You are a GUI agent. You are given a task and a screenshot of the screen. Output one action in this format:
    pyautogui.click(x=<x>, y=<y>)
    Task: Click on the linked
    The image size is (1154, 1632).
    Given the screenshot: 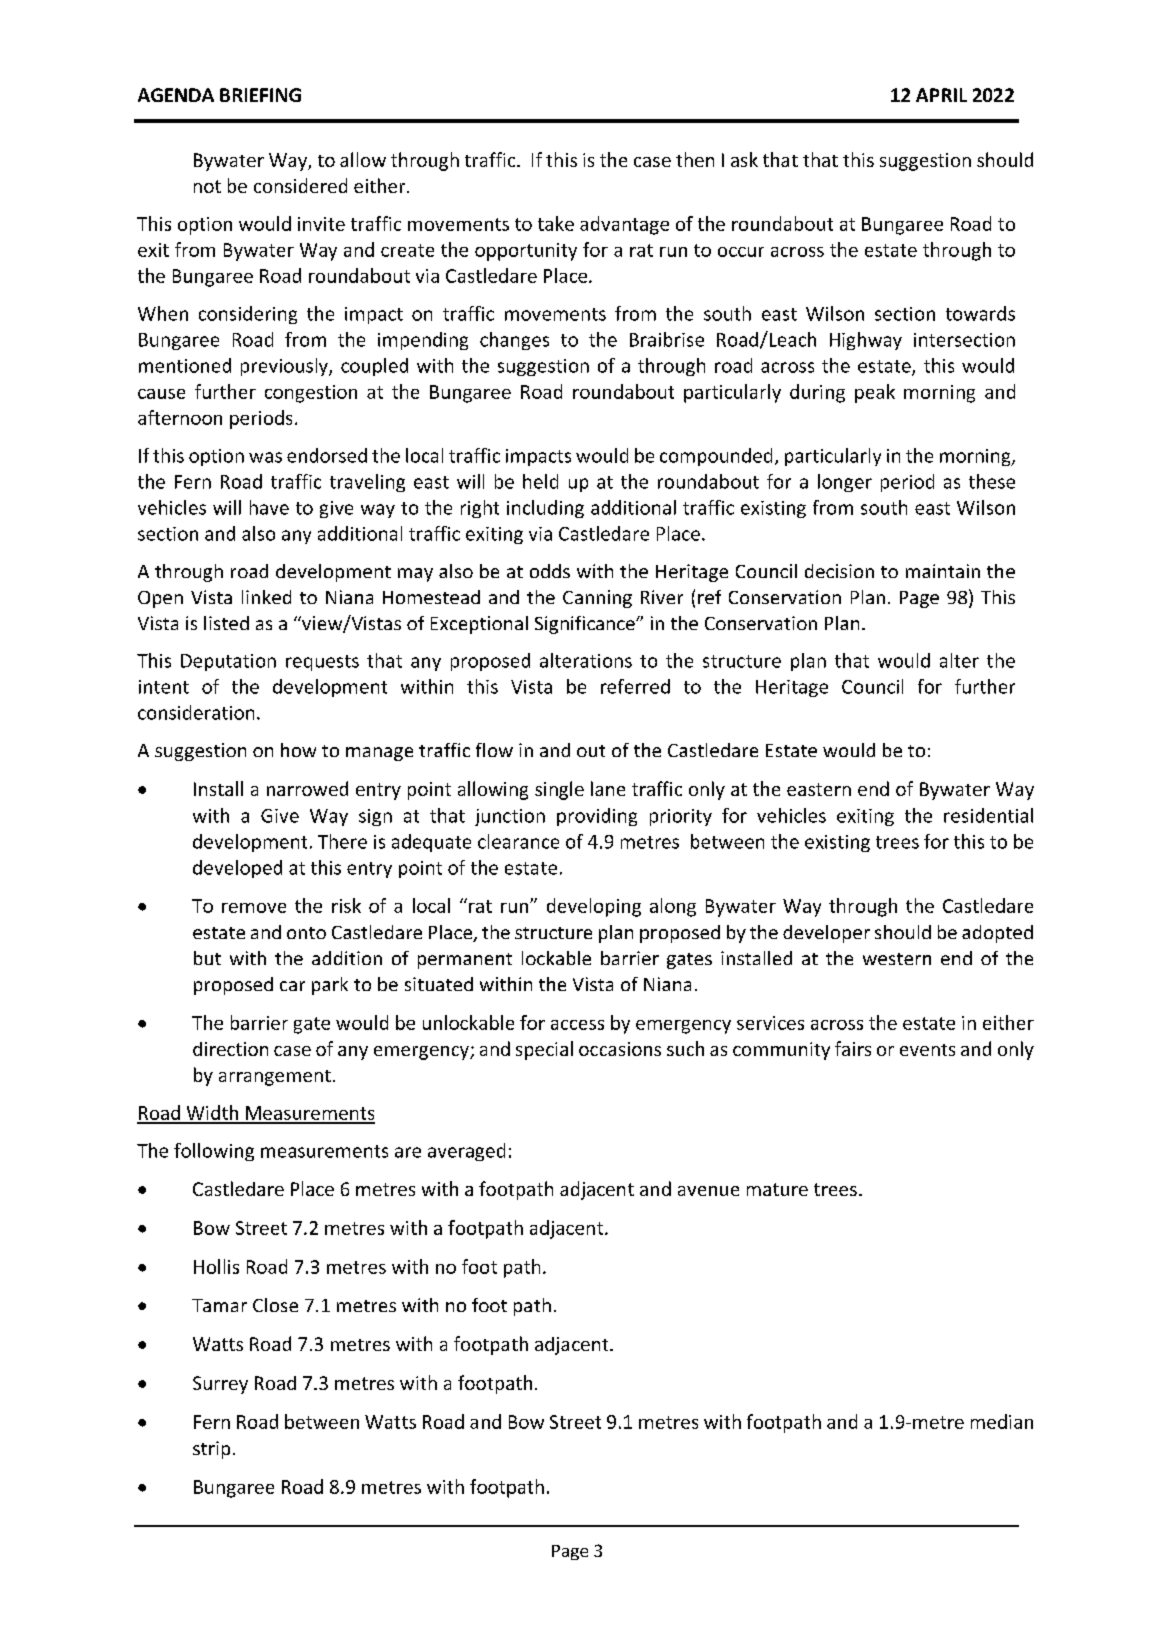 What is the action you would take?
    pyautogui.click(x=266, y=597)
